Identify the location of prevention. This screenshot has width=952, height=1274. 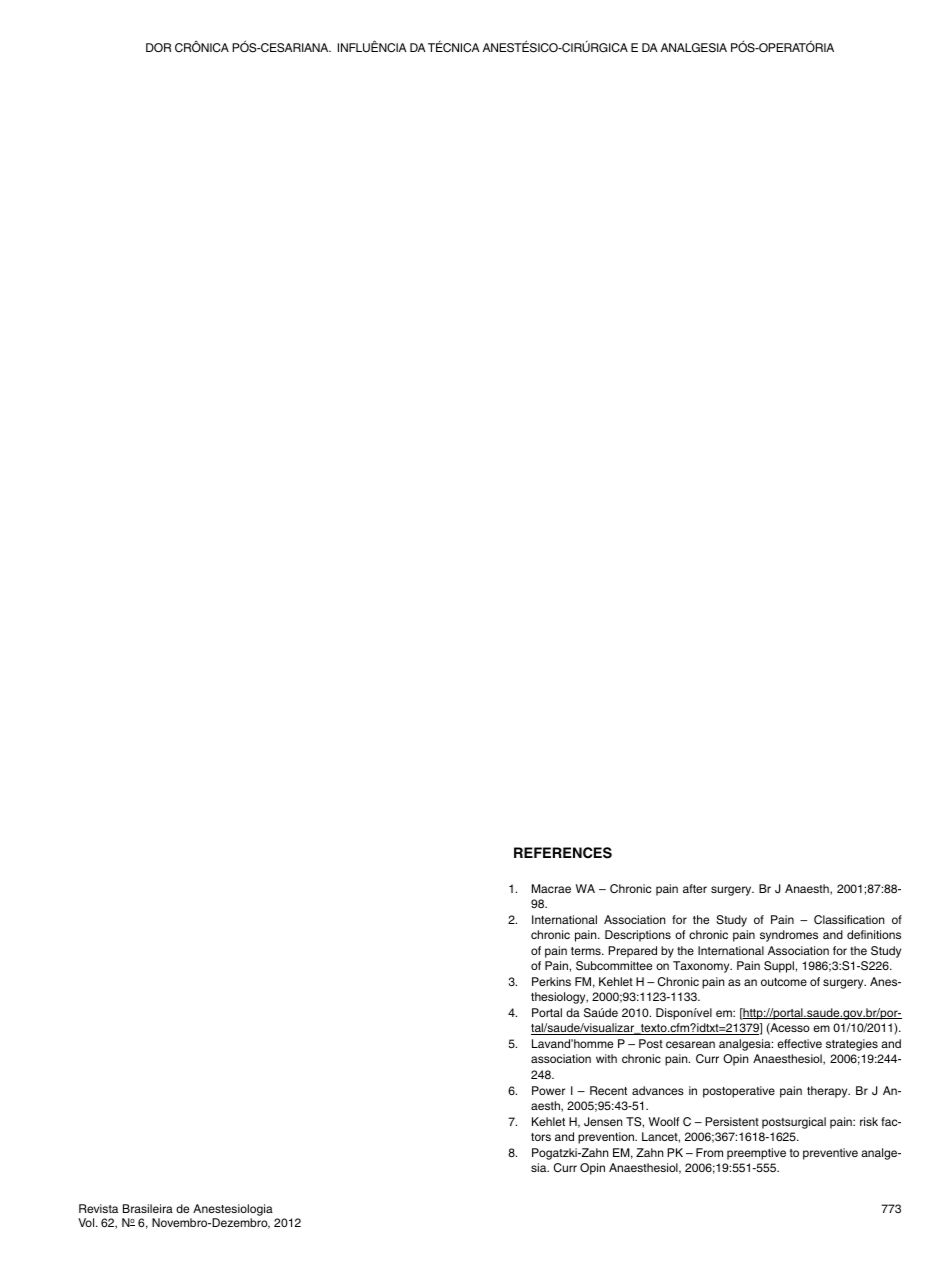
(607, 1138).
